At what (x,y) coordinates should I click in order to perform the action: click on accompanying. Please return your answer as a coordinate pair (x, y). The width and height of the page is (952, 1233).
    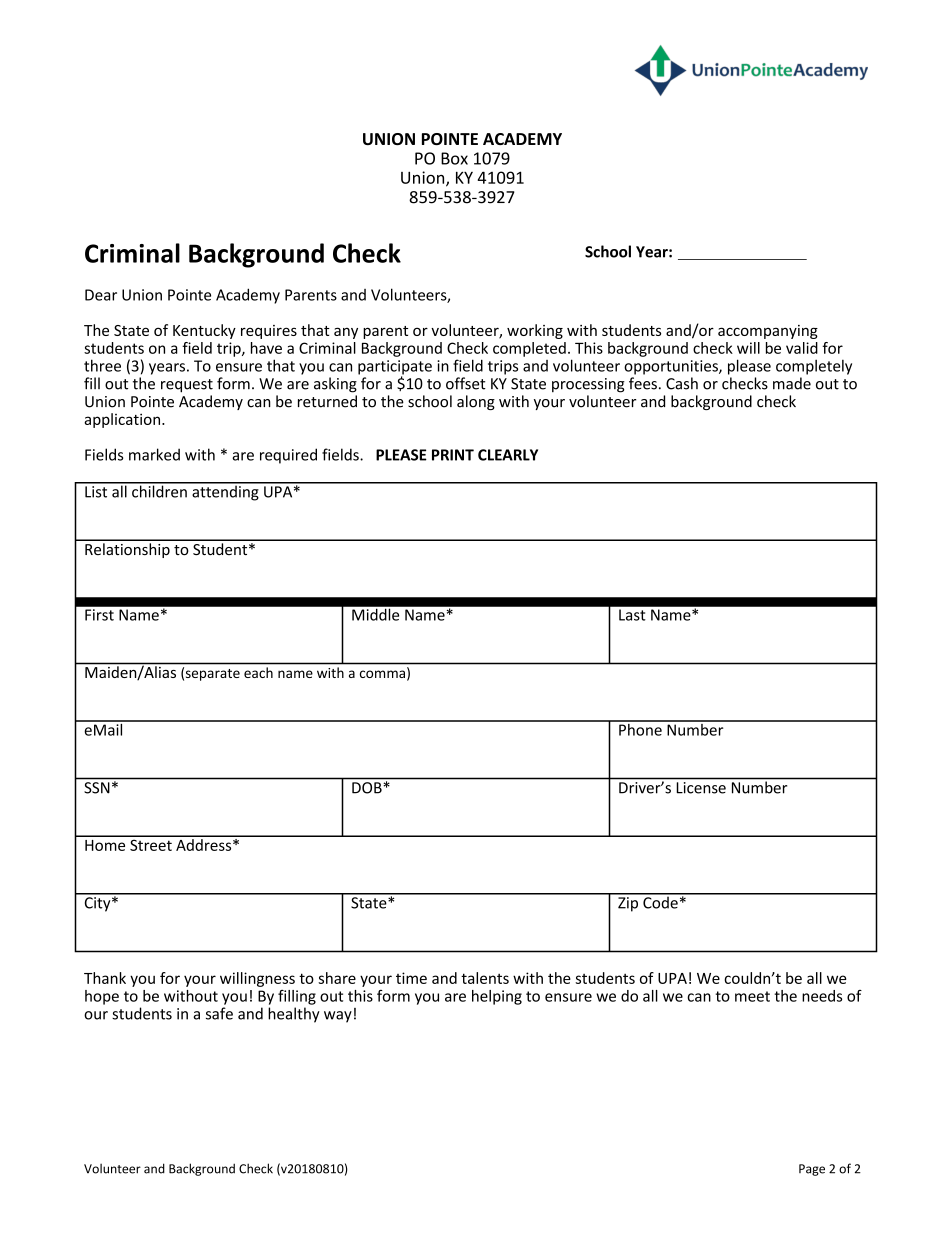
    Looking at the image, I should click on (768, 332).
